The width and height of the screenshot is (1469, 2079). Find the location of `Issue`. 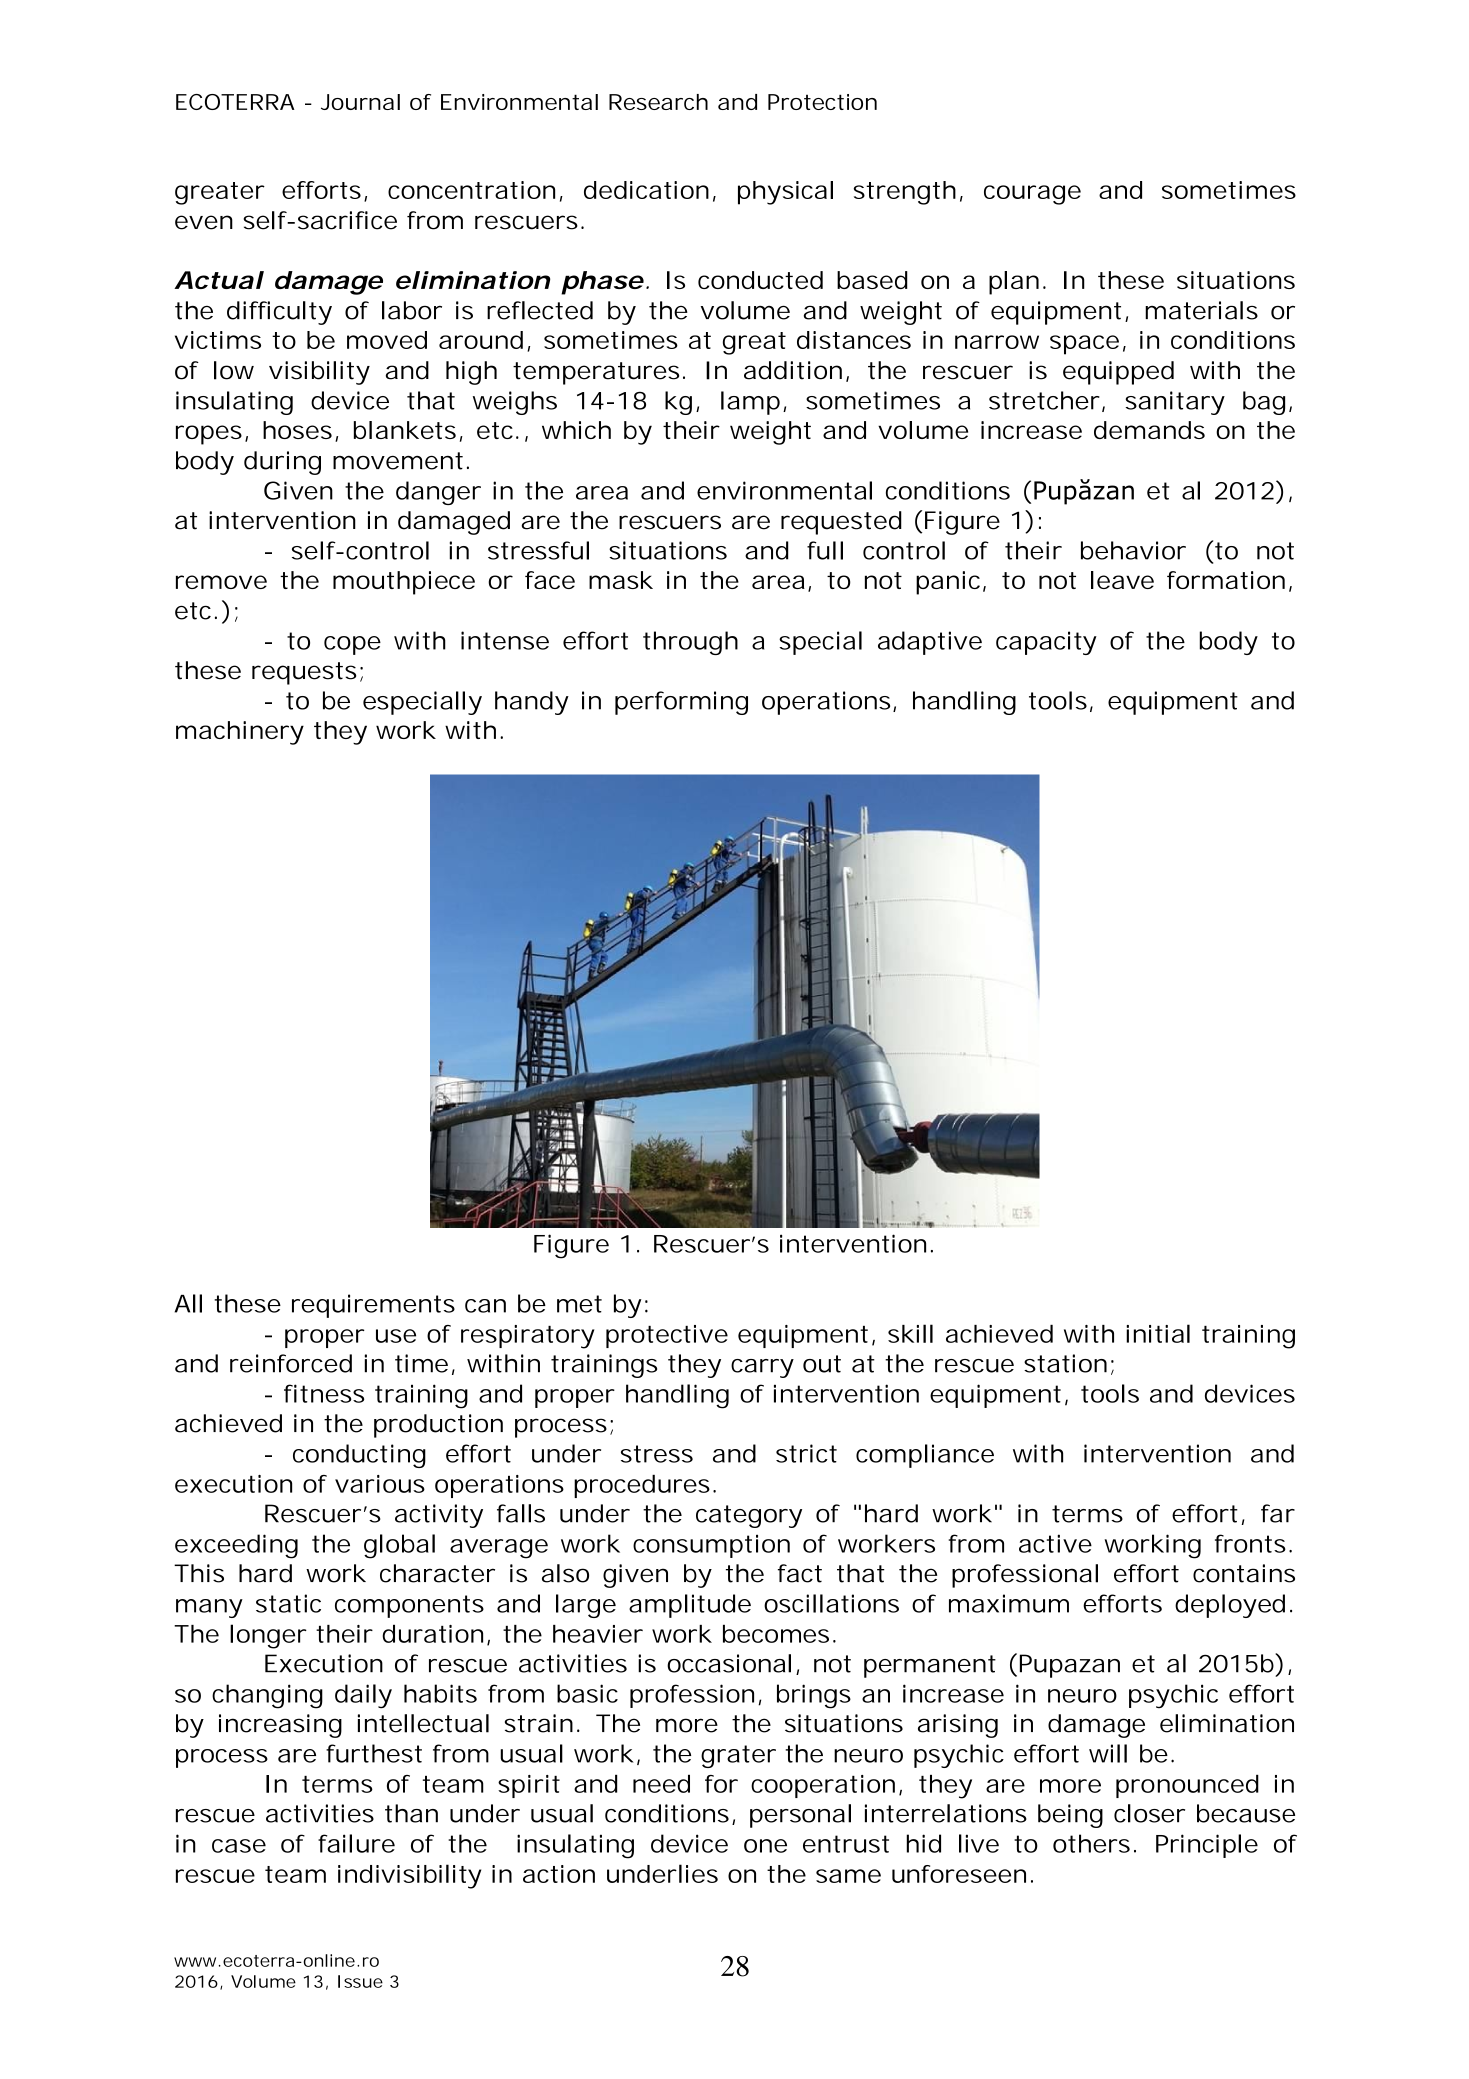

Issue is located at coordinates (360, 1981).
